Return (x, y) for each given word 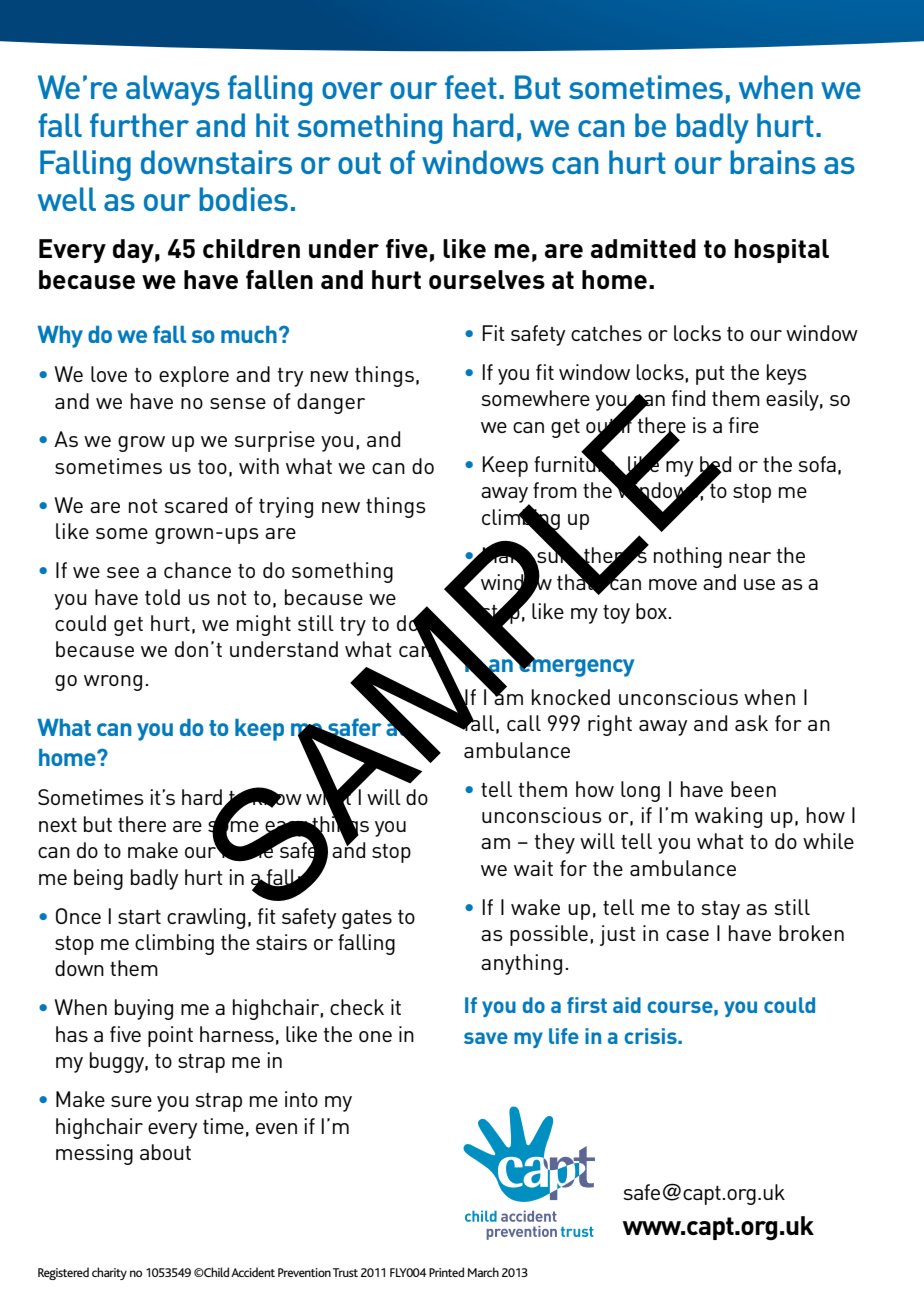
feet (471, 87)
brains (773, 162)
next (58, 825)
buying (144, 1009)
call (524, 723)
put (710, 375)
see (123, 572)
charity (109, 1273)
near (750, 557)
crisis (651, 1036)
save (486, 1038)
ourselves (487, 279)
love (109, 374)
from (555, 490)
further (139, 125)
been (753, 789)
